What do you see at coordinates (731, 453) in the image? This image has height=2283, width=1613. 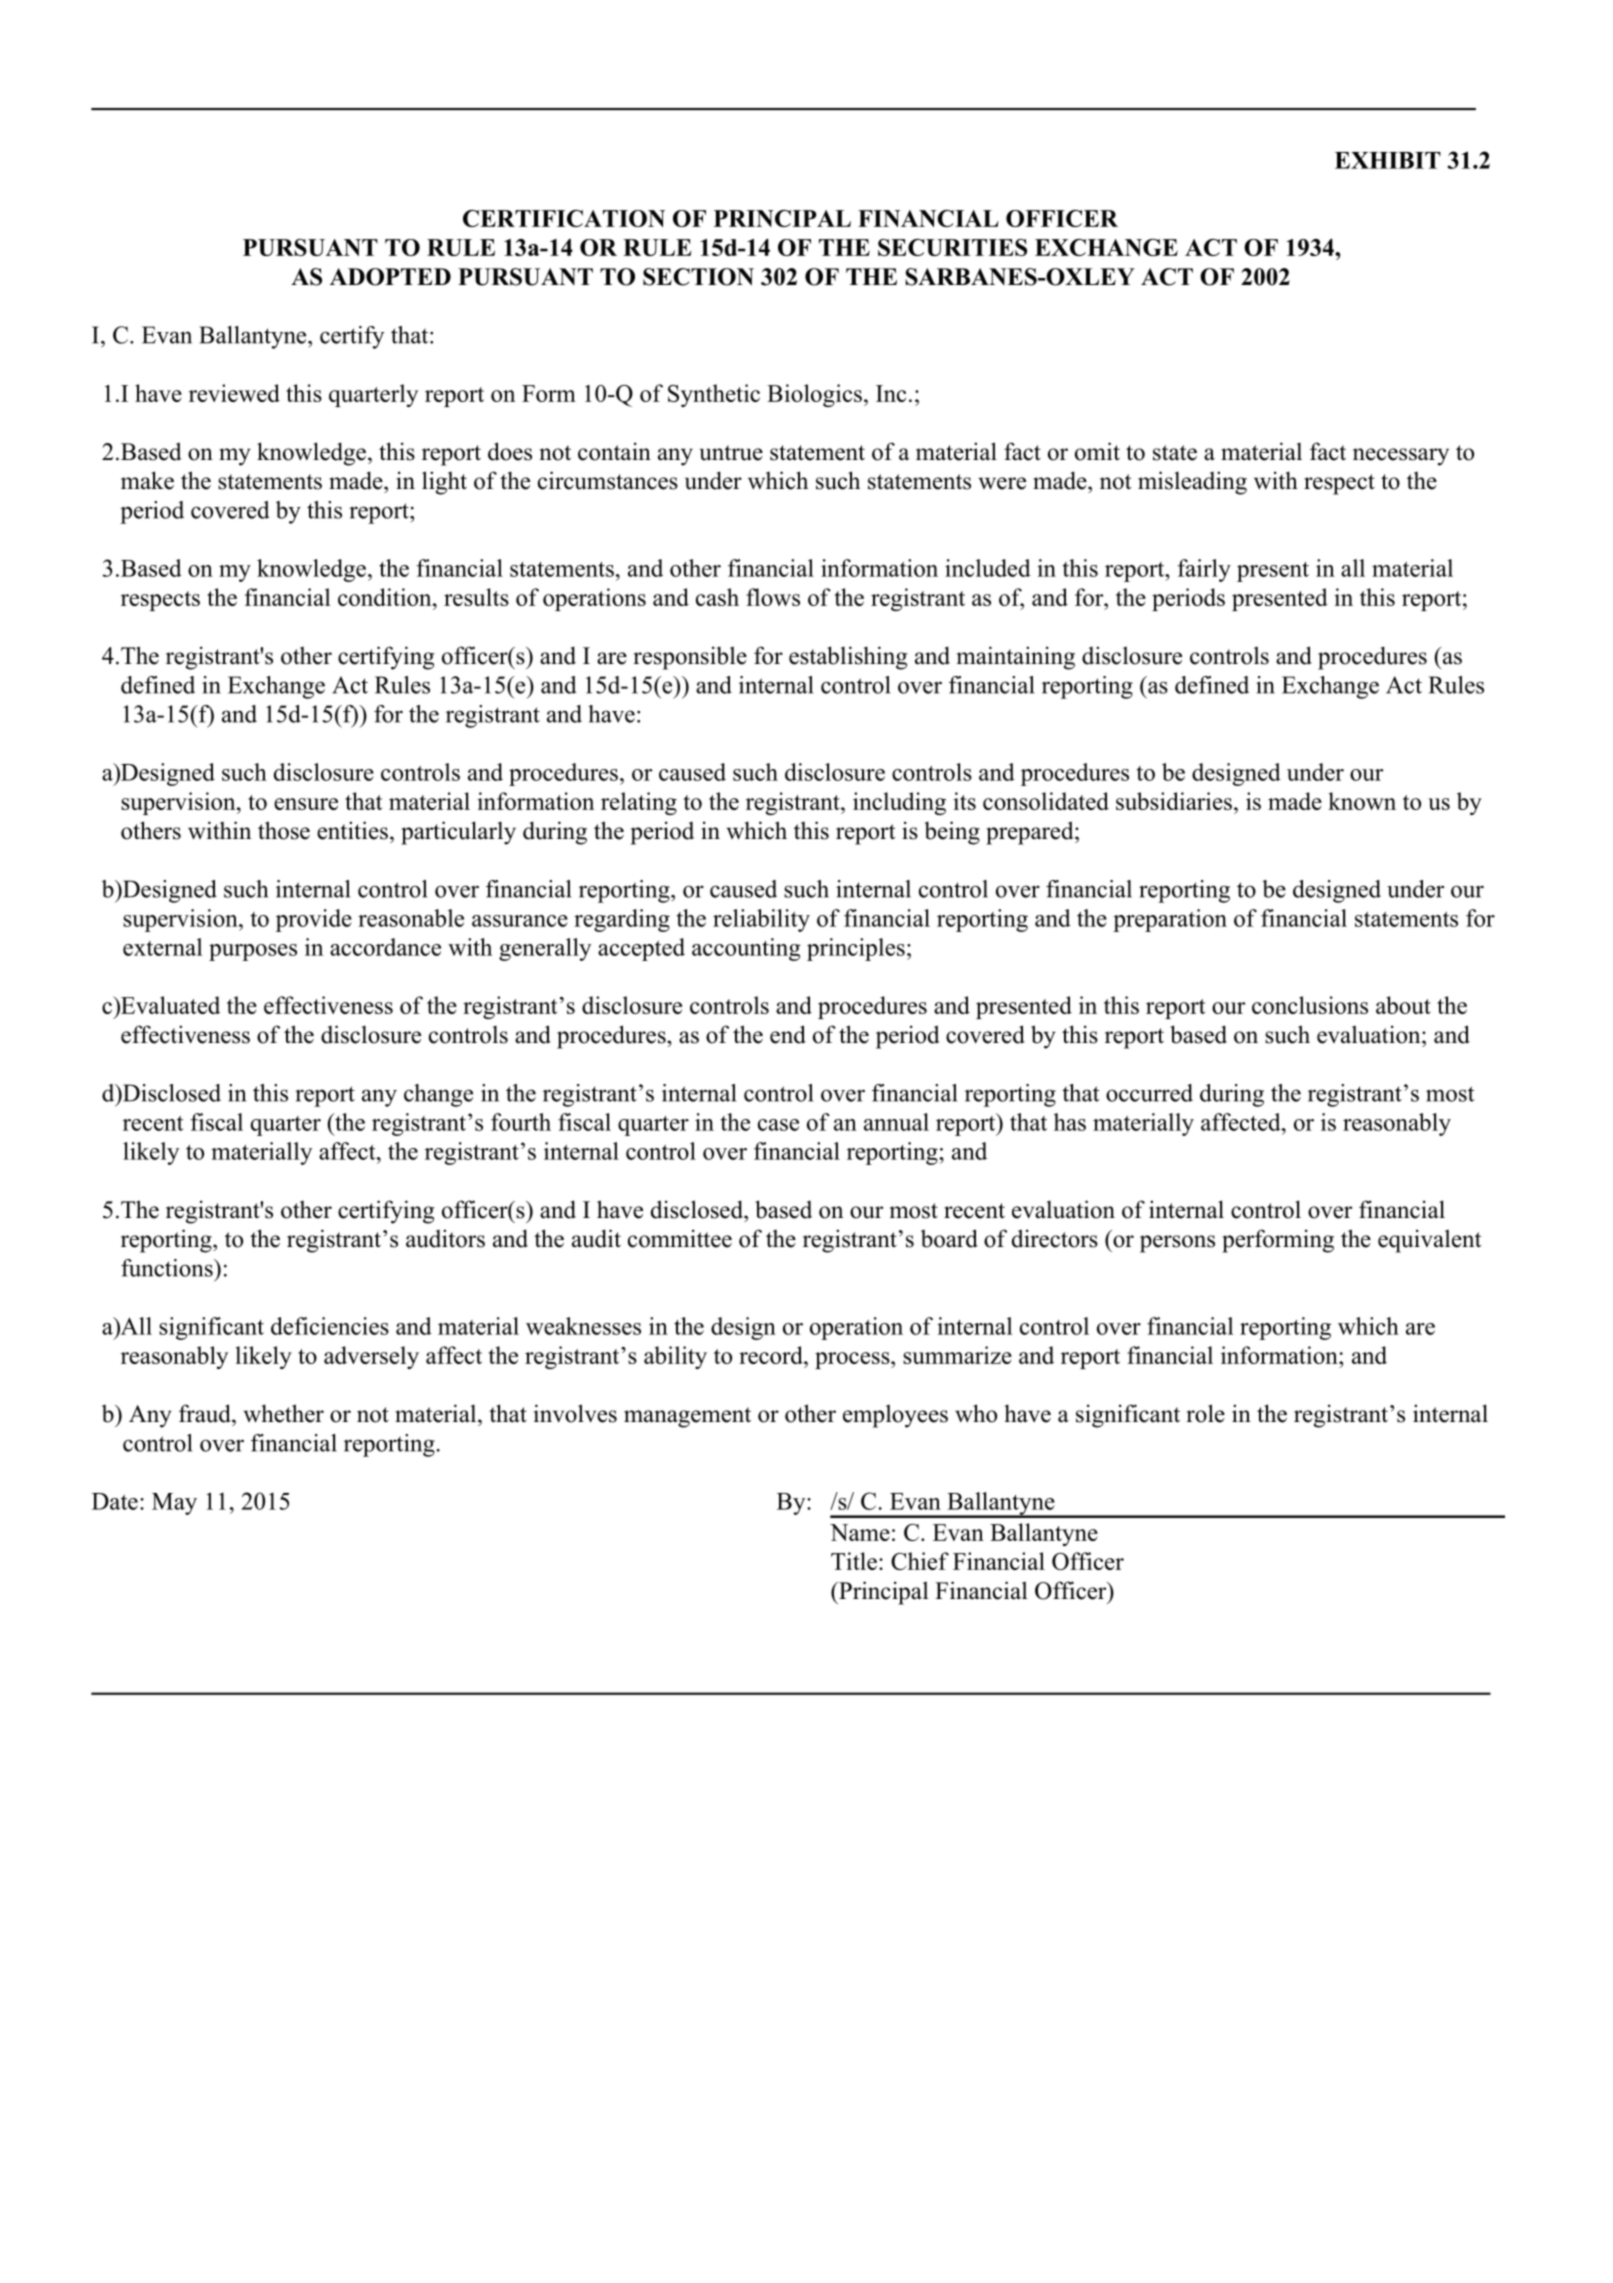 I see `untrue` at bounding box center [731, 453].
